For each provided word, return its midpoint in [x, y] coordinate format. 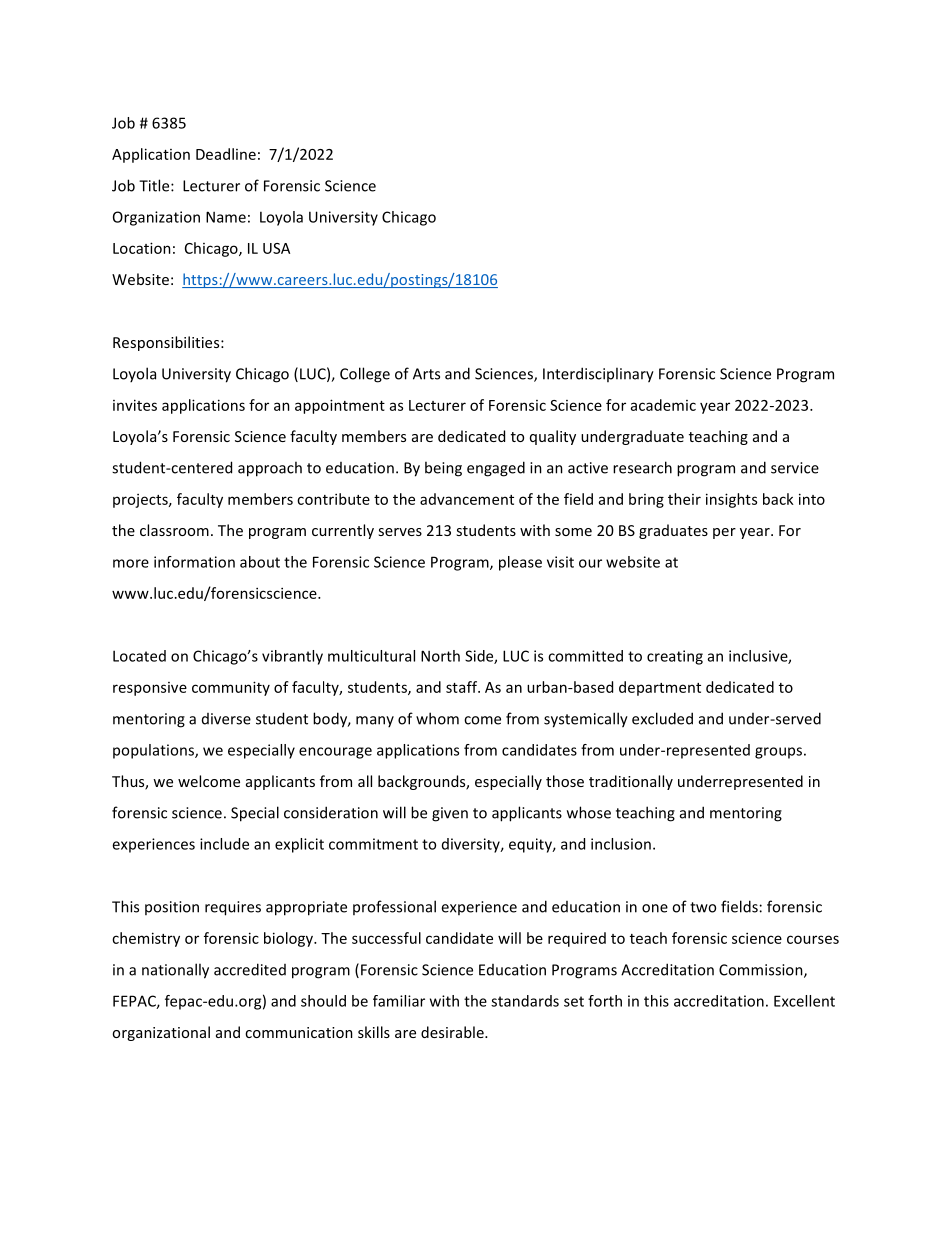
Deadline [226, 154]
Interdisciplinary [598, 375]
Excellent [804, 1001]
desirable [453, 1032]
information [194, 562]
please [520, 563]
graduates [673, 531]
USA [276, 248]
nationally [175, 971]
